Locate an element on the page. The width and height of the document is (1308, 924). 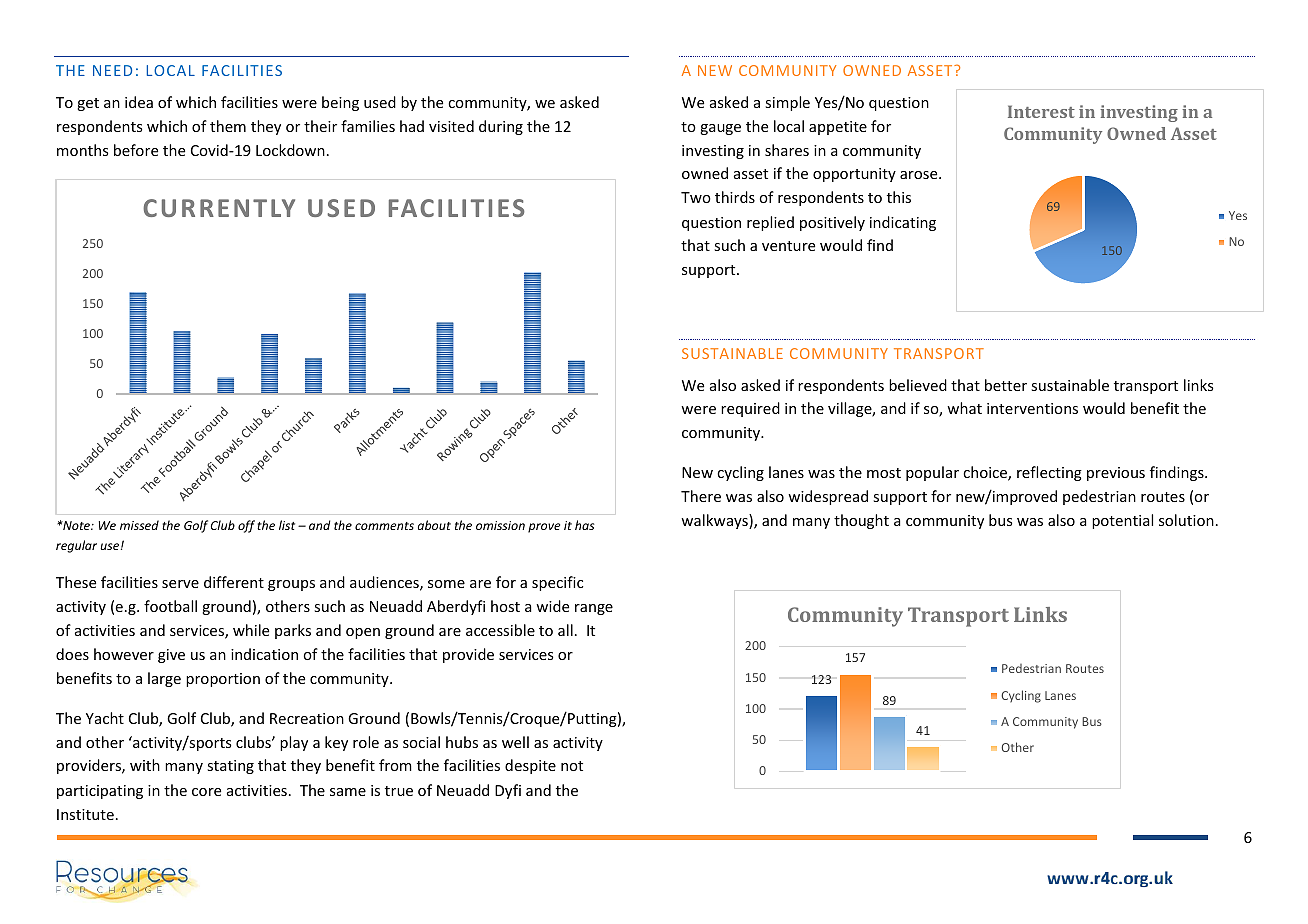
despite is located at coordinates (530, 766).
